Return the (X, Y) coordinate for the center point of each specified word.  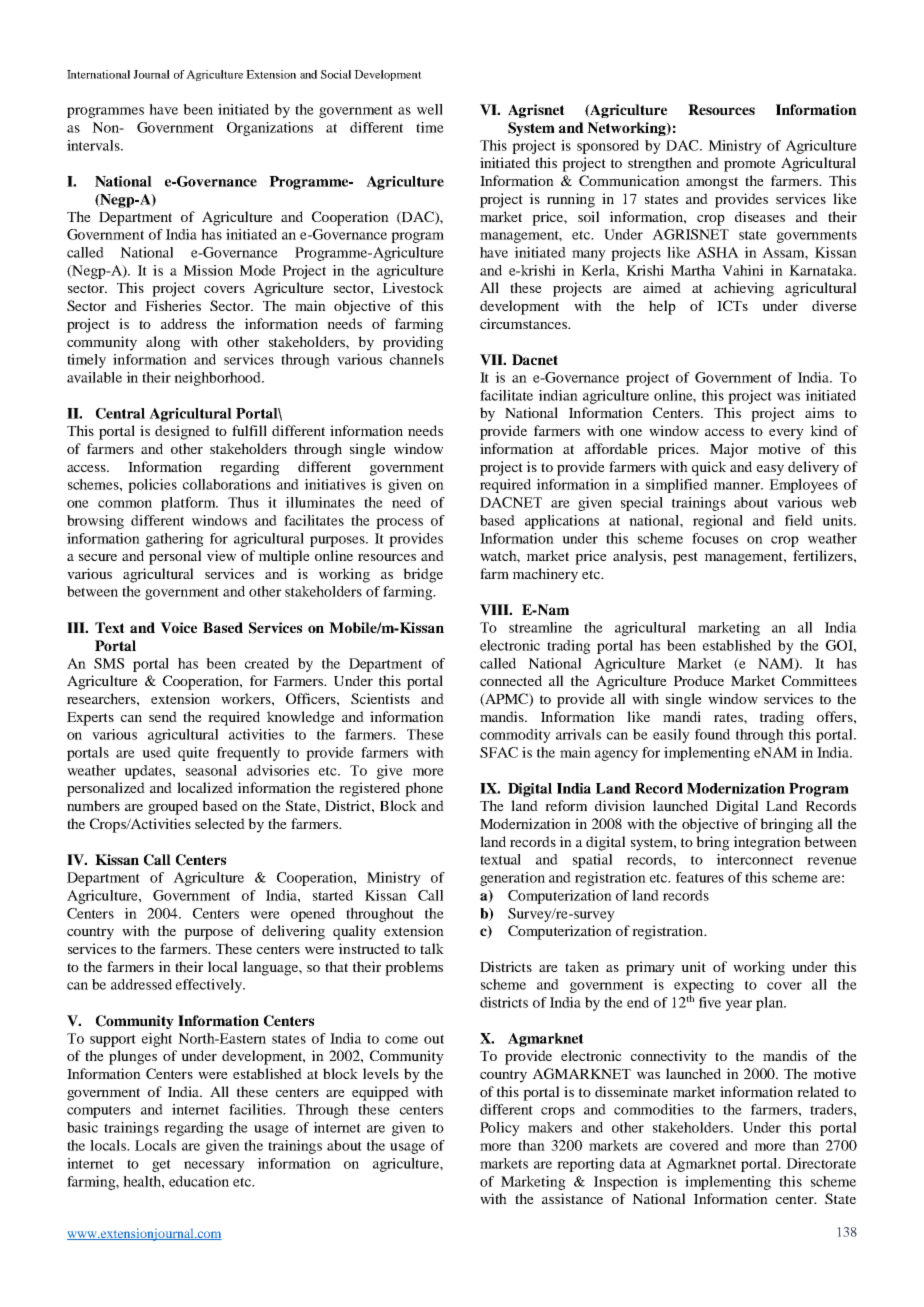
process (399, 523)
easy (770, 470)
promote (750, 165)
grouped (173, 807)
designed (182, 432)
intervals (94, 145)
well (430, 109)
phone (424, 789)
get (161, 1165)
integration (767, 843)
